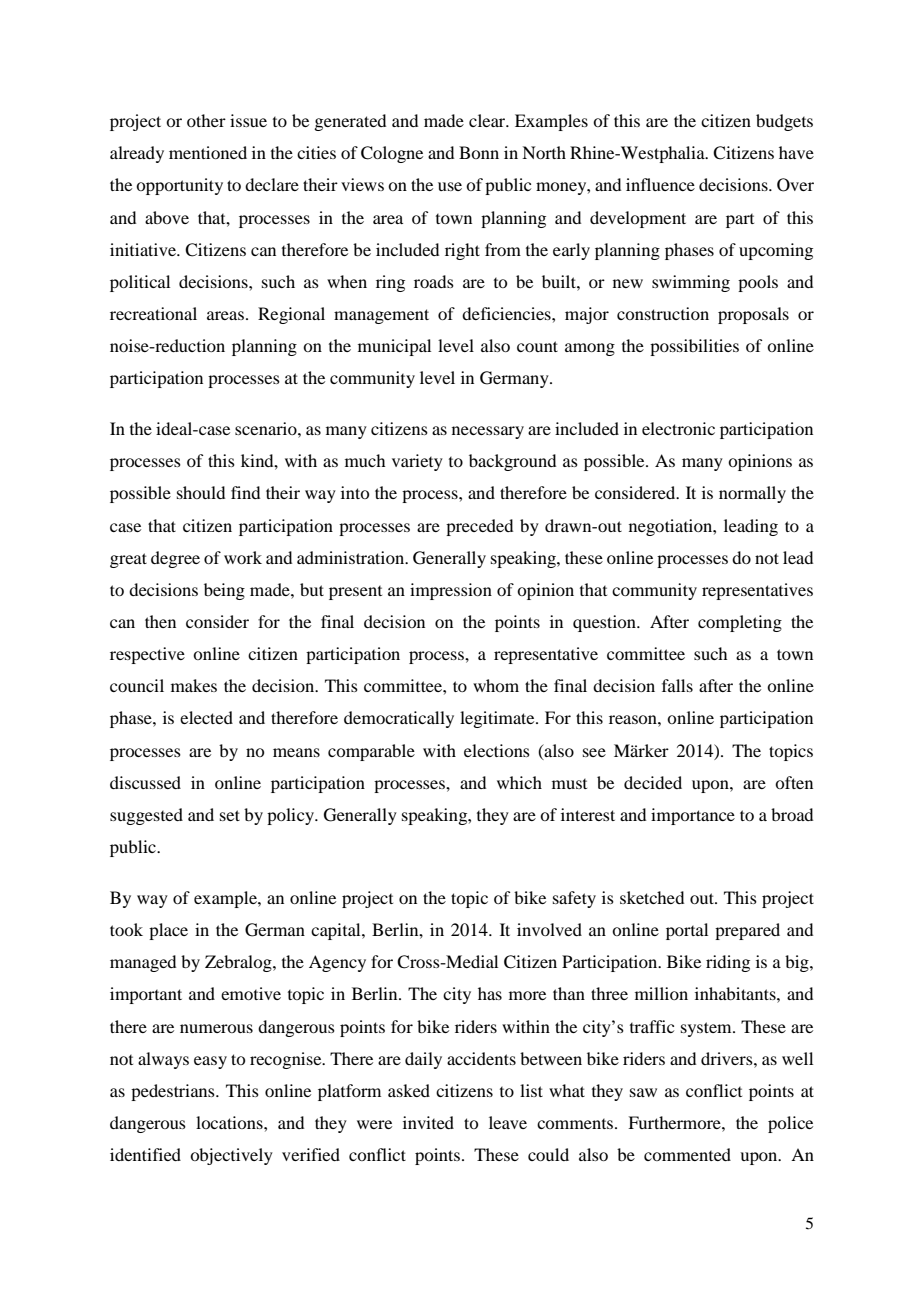 The width and height of the document is (924, 1308). I want to click on Bonn, so click(479, 152).
